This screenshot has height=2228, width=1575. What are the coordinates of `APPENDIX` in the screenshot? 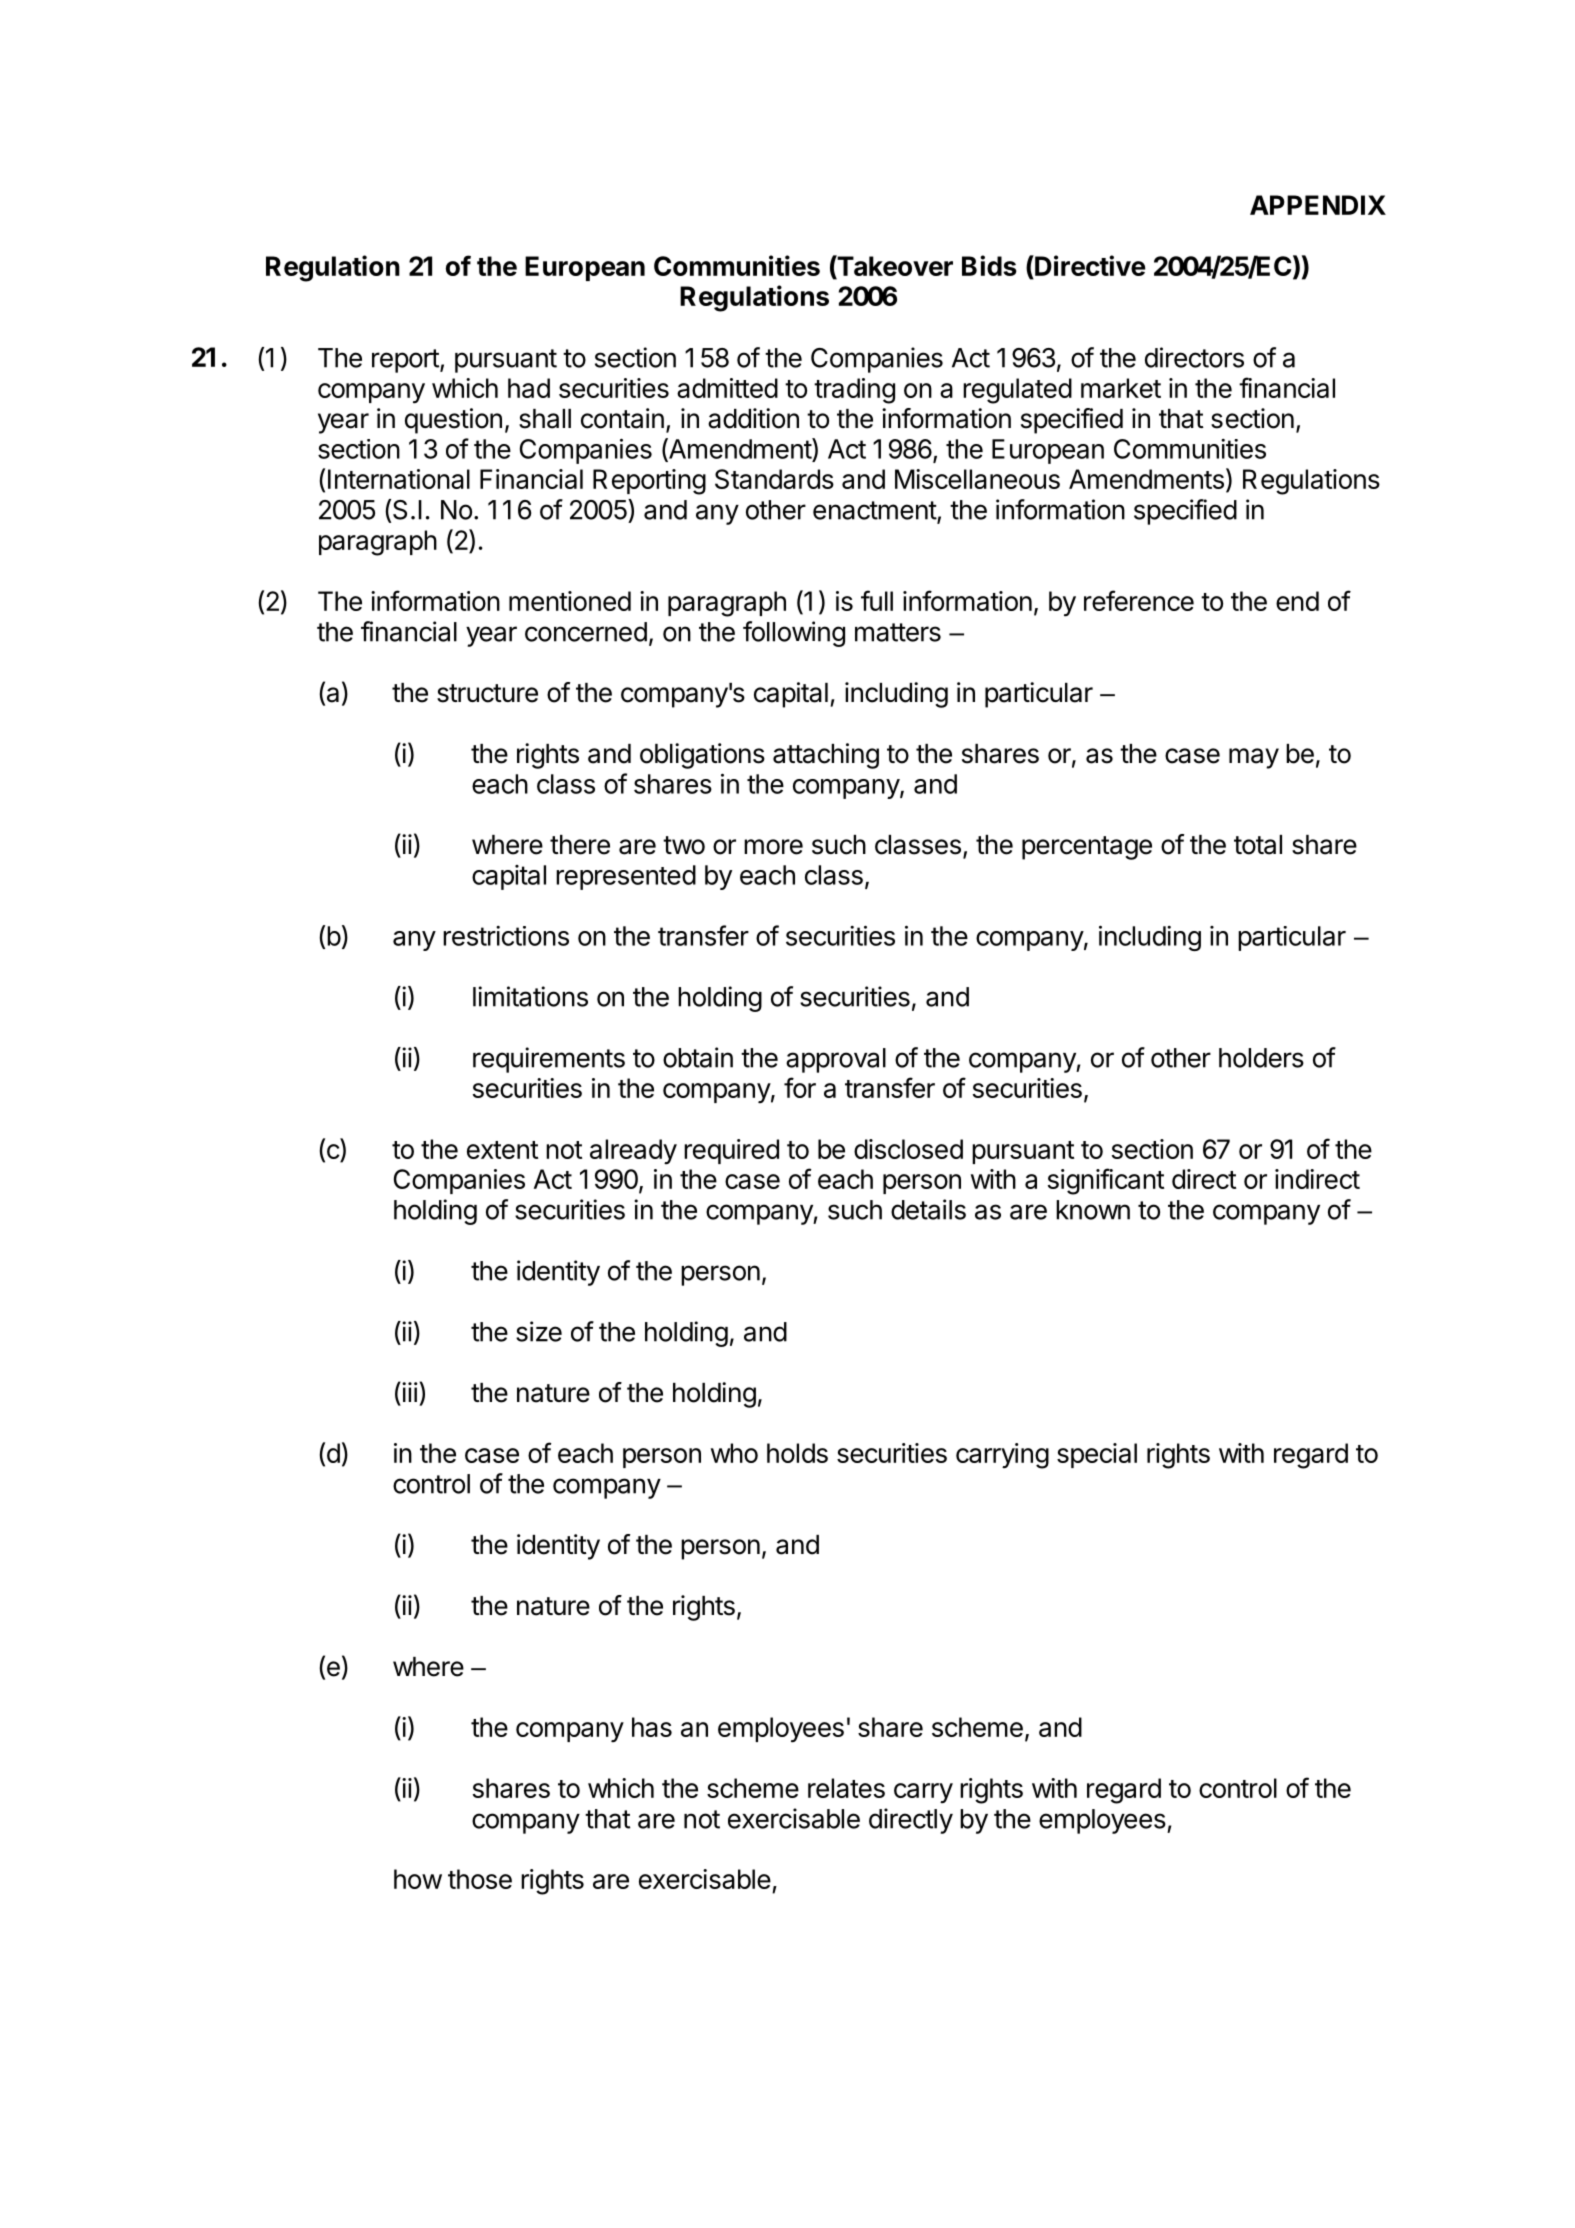 It's located at (1318, 205).
